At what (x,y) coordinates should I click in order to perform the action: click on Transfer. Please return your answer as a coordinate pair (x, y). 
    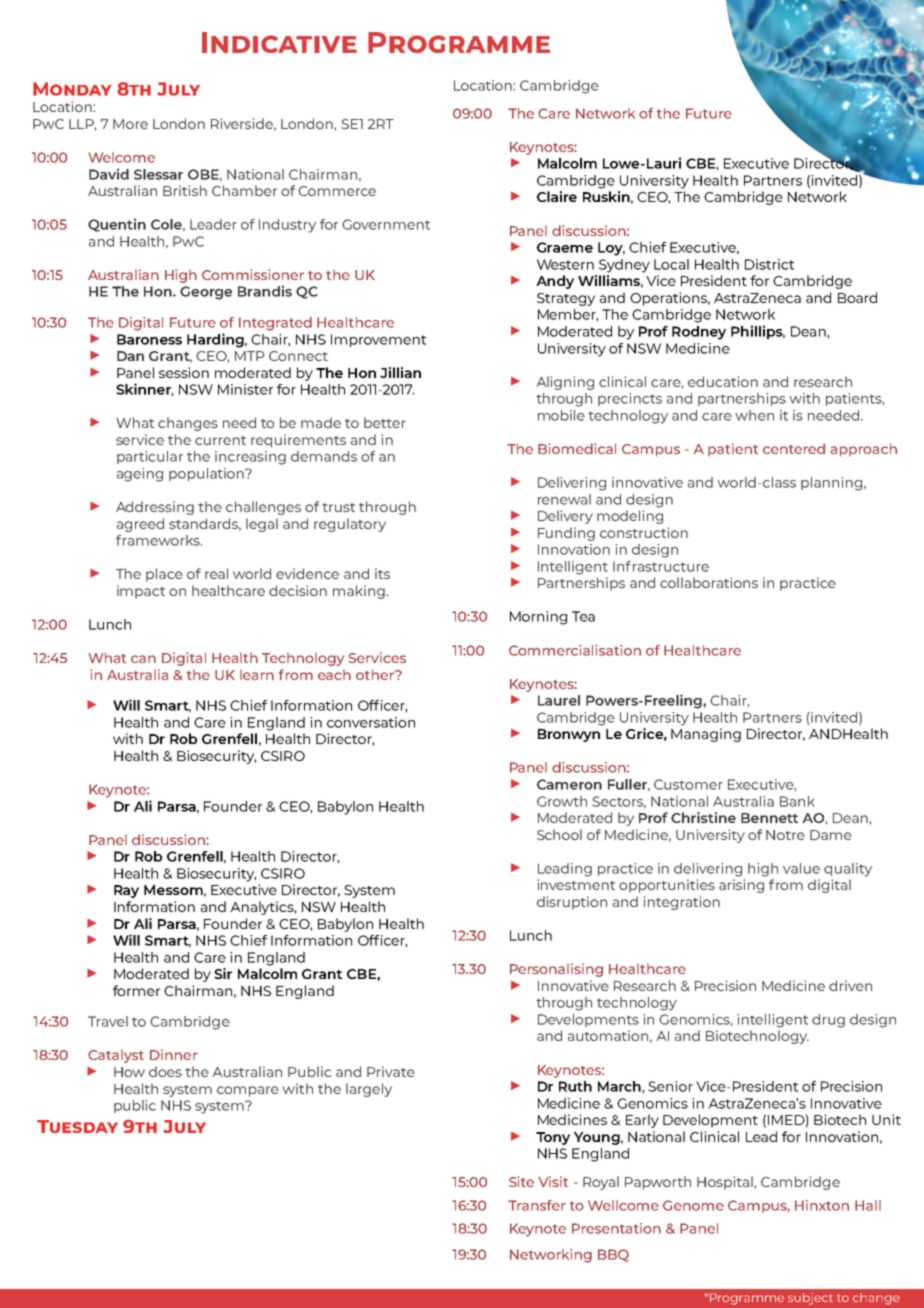
    Looking at the image, I should click on (537, 1205).
